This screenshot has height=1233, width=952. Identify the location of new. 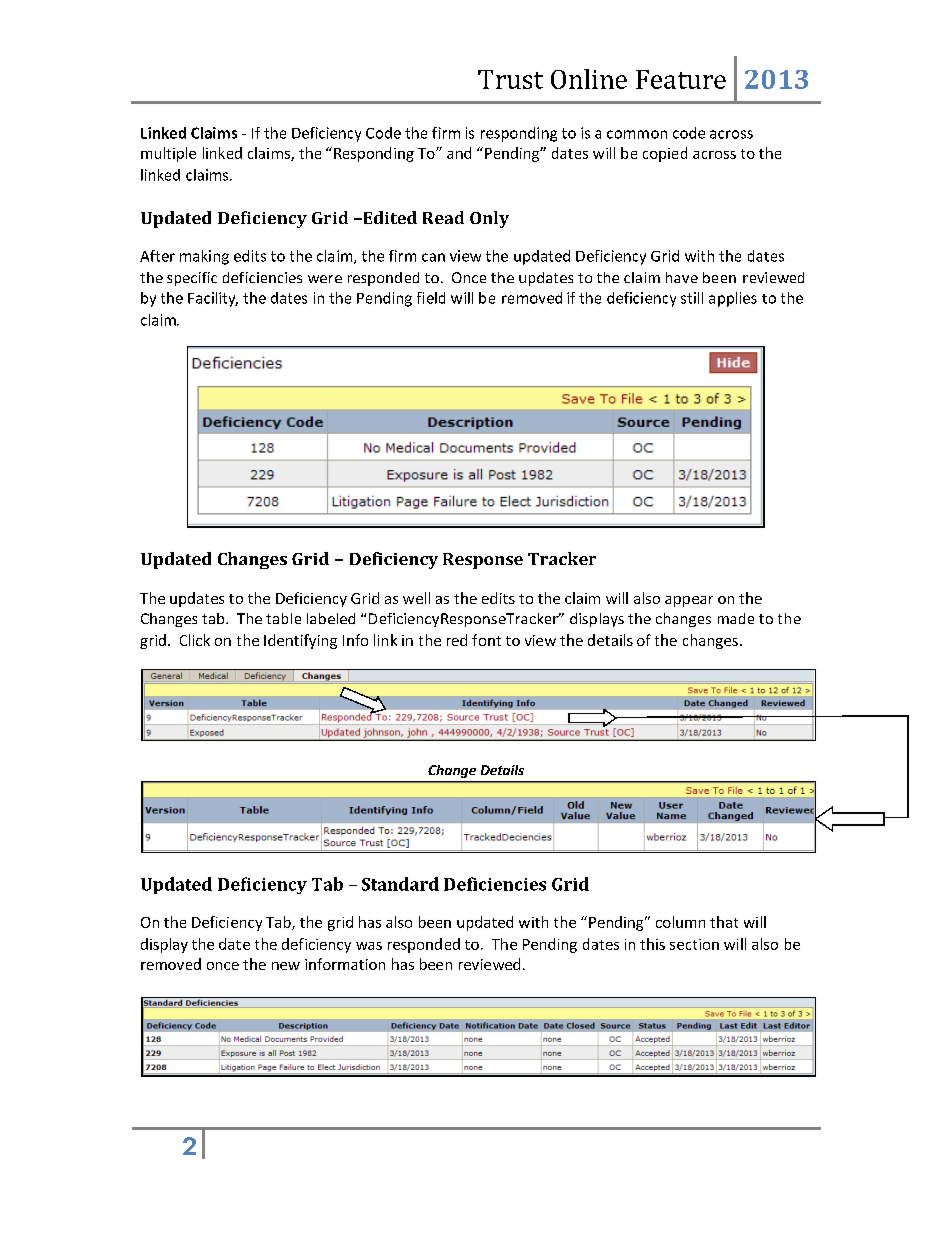
(286, 966).
